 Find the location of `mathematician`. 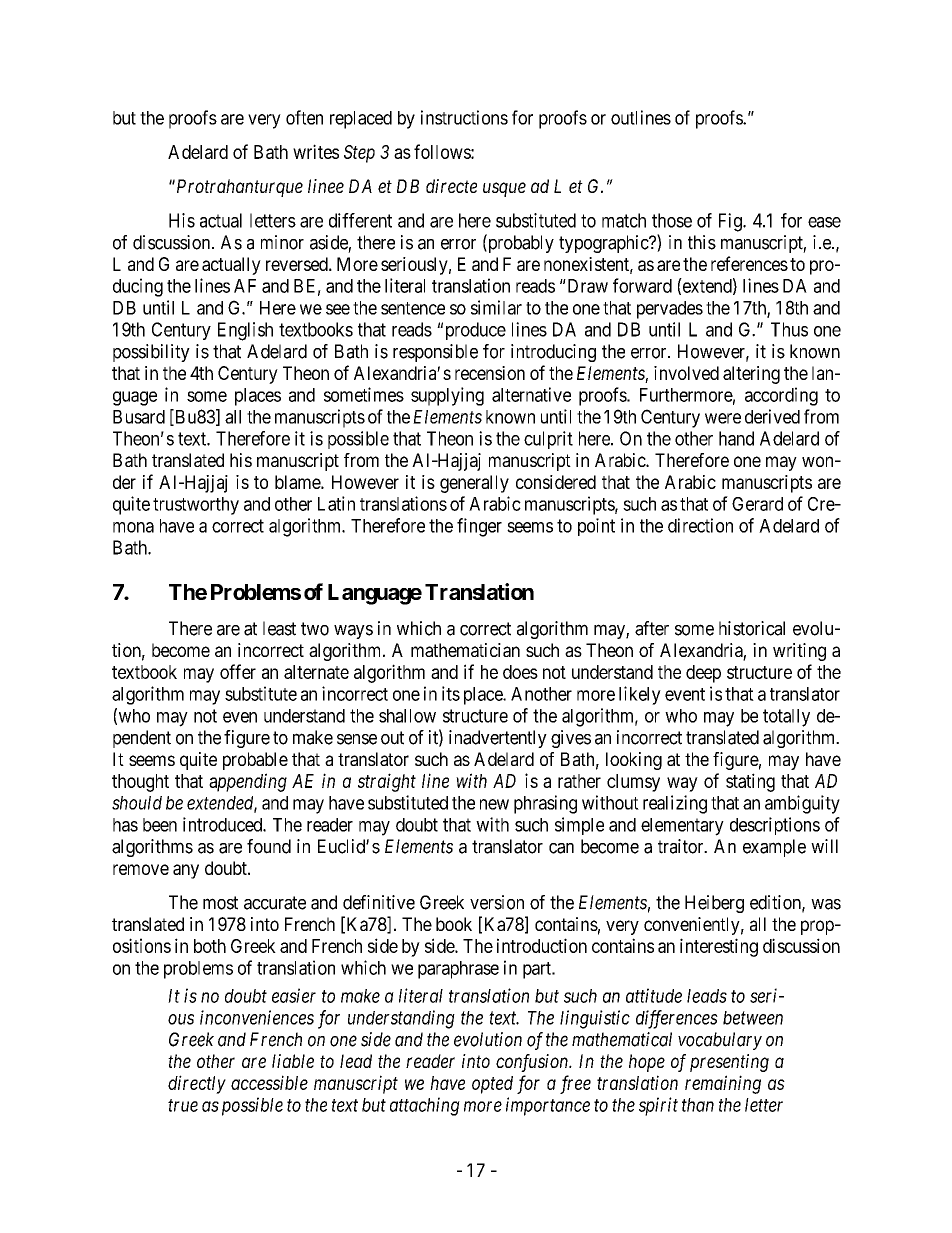

mathematician is located at coordinates (465, 650).
